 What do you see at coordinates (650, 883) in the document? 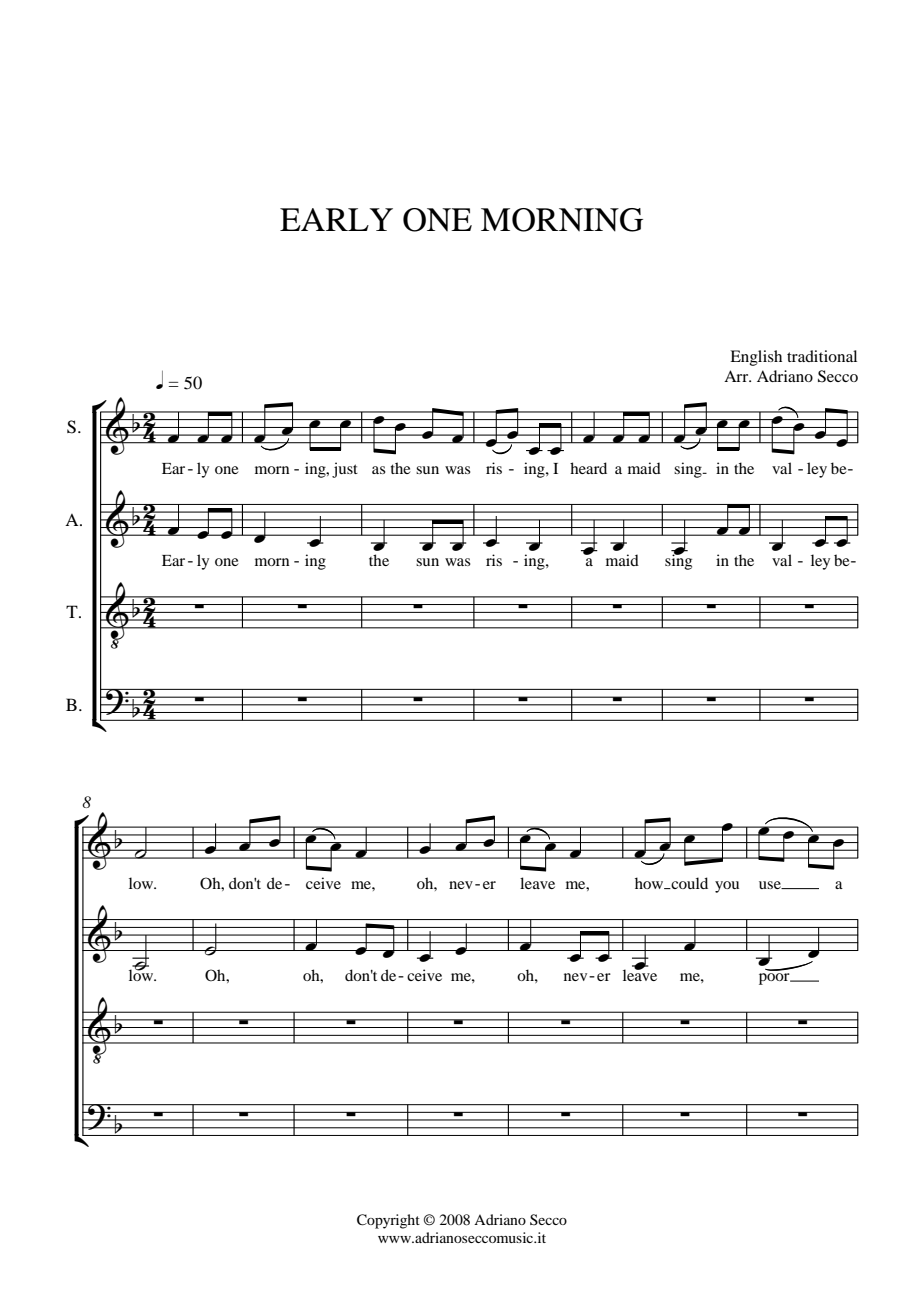
I see `how` at bounding box center [650, 883].
